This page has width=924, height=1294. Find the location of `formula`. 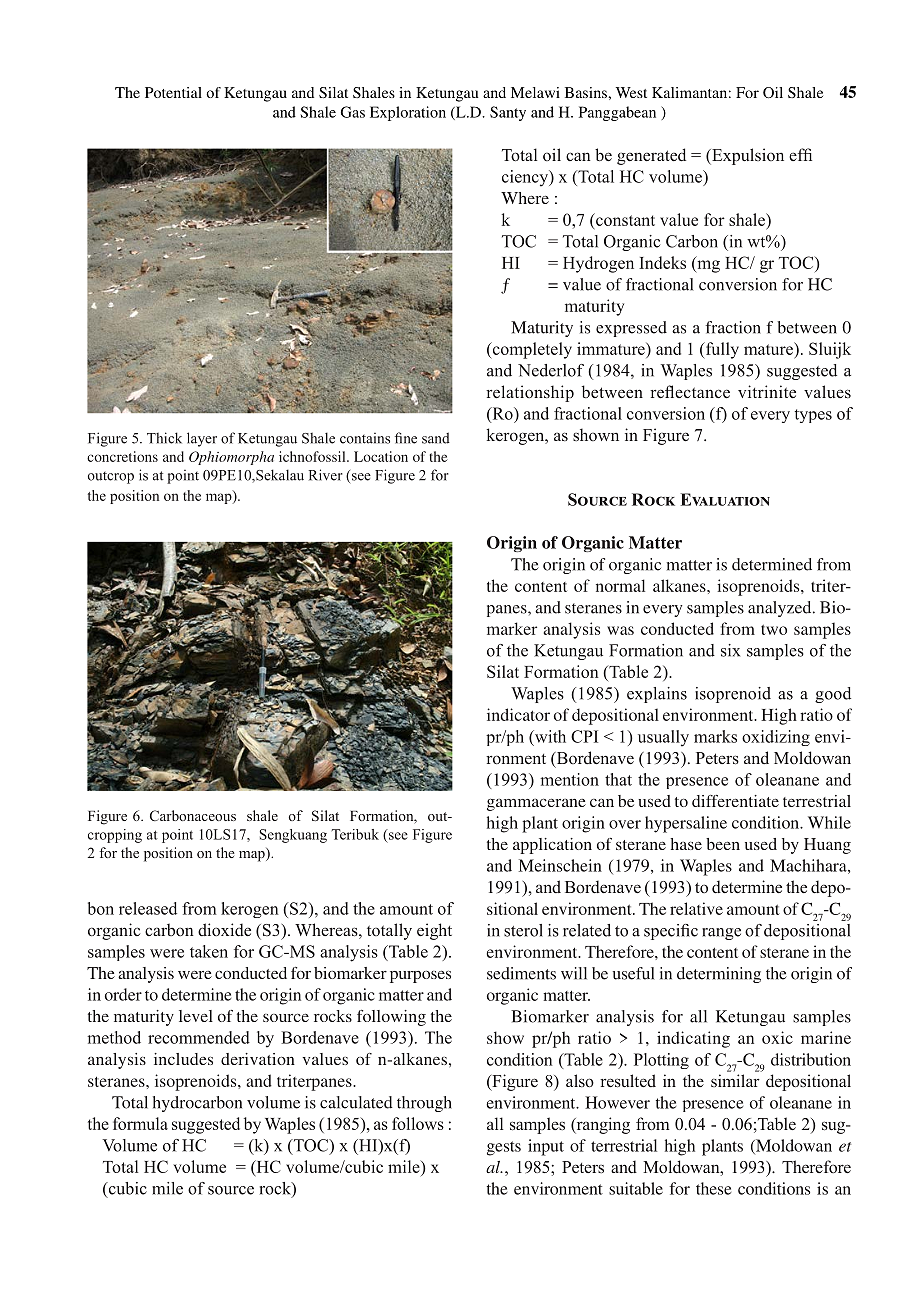

formula is located at coordinates (140, 1123).
